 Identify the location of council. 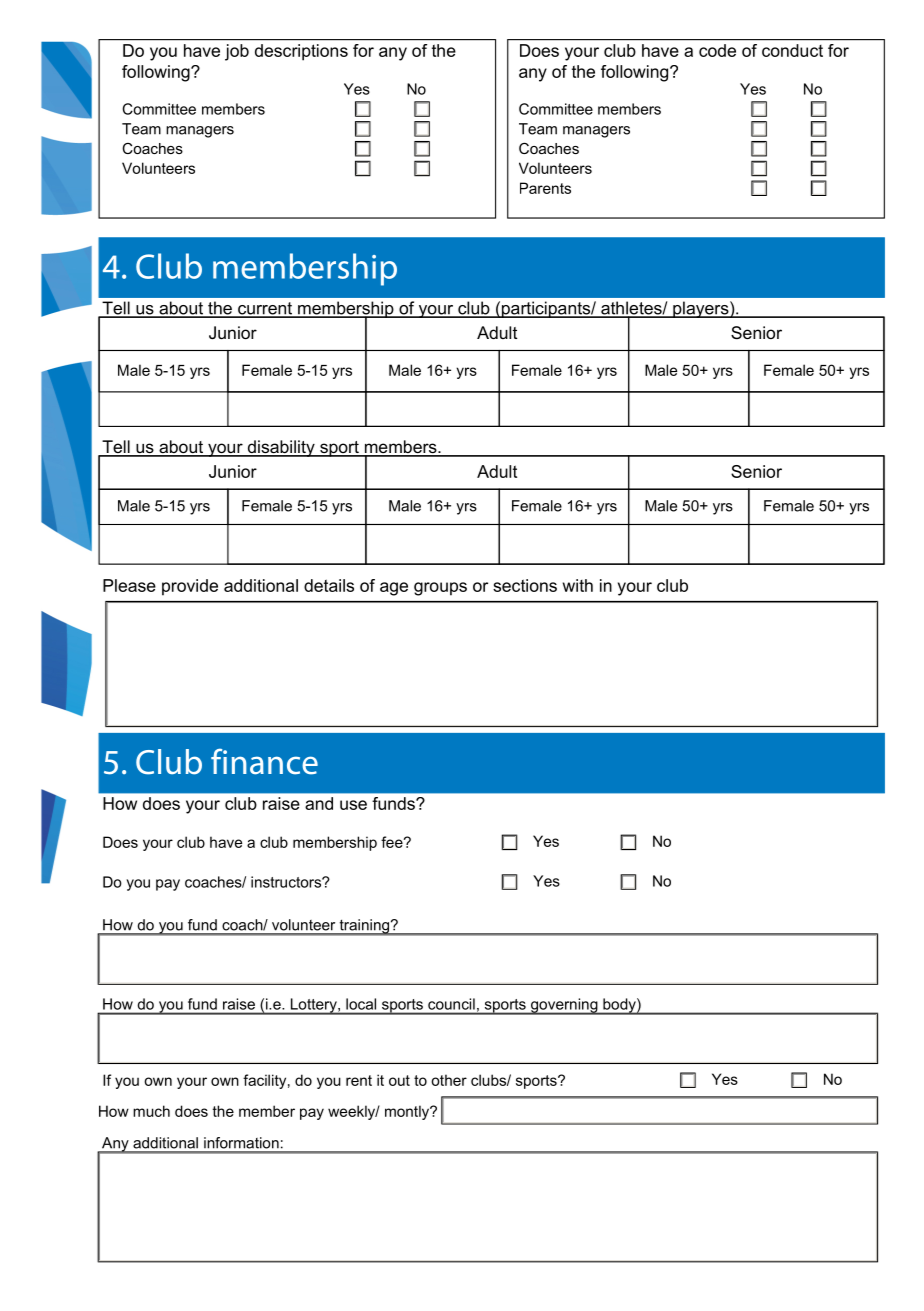
(451, 1004).
